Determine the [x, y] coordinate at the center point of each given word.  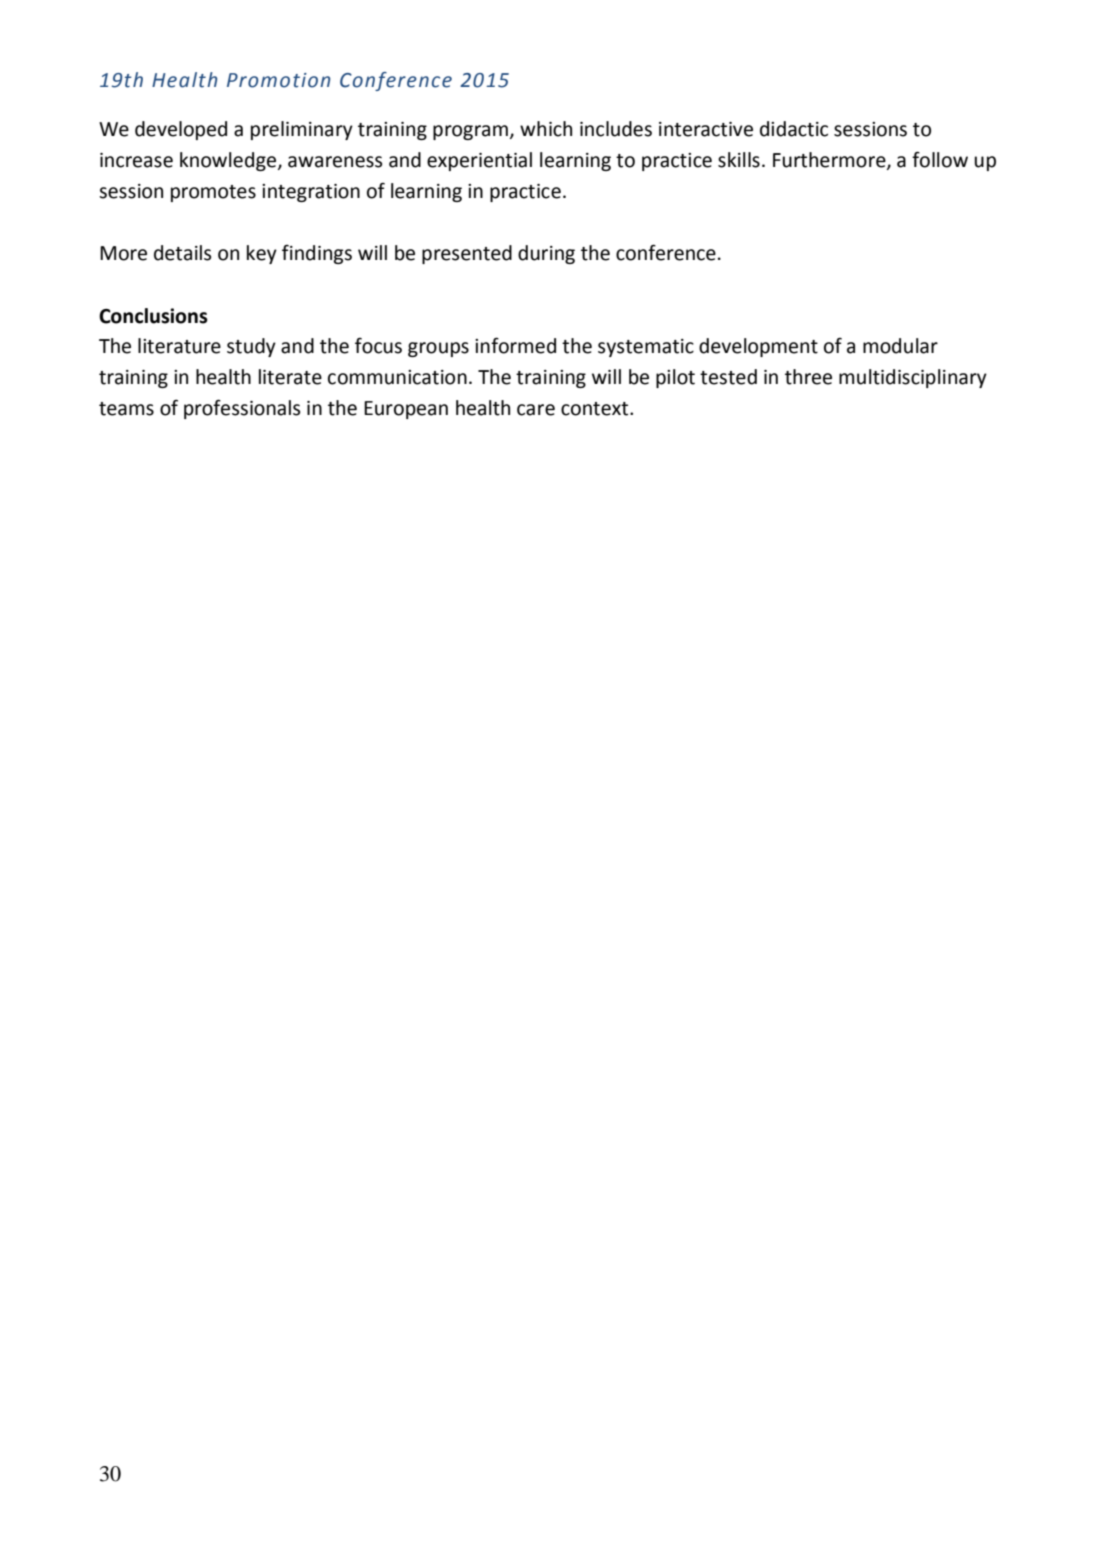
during [546, 254]
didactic [794, 129]
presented [467, 254]
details [182, 253]
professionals [242, 409]
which [546, 129]
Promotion [278, 80]
